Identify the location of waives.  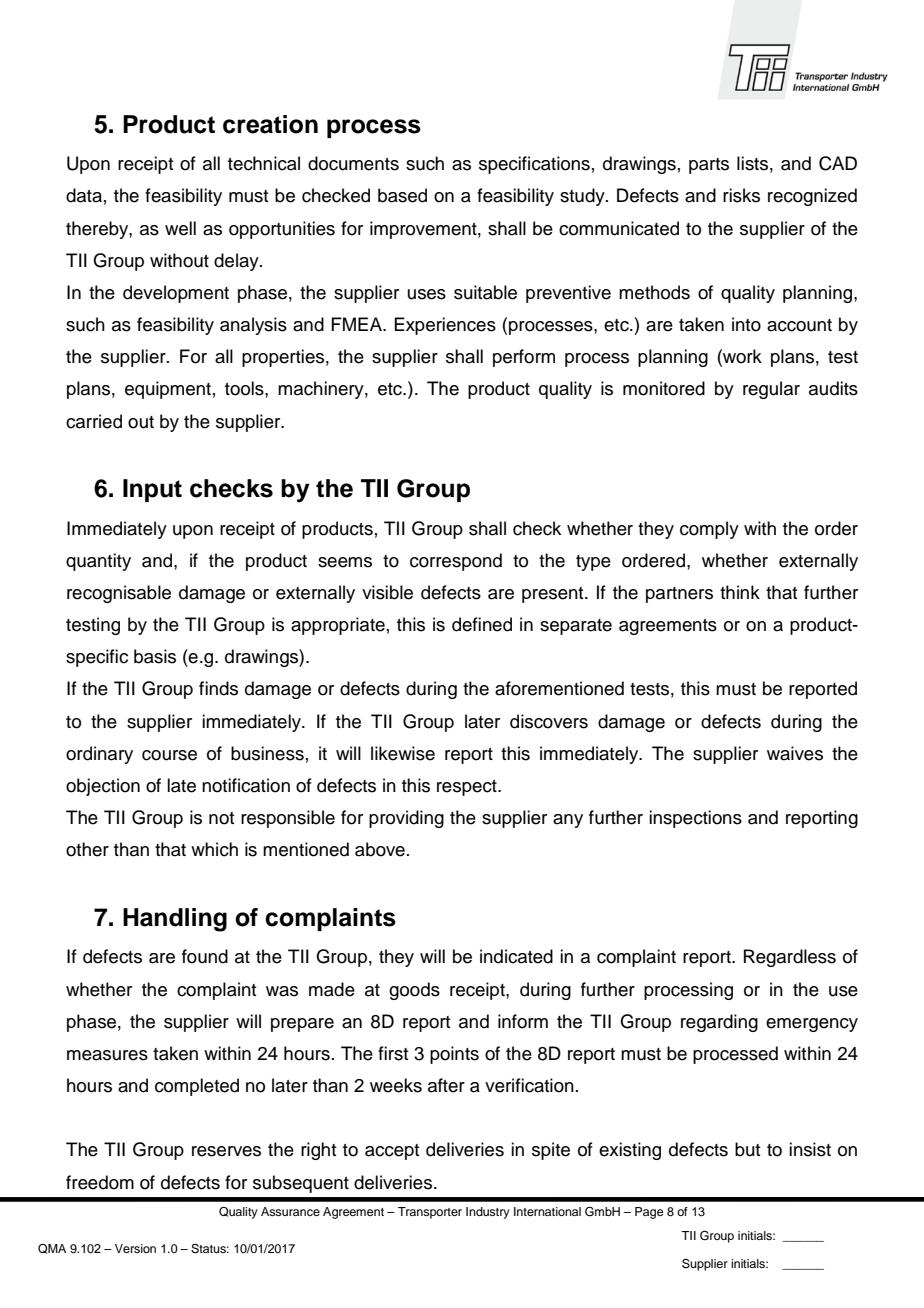
(795, 753).
